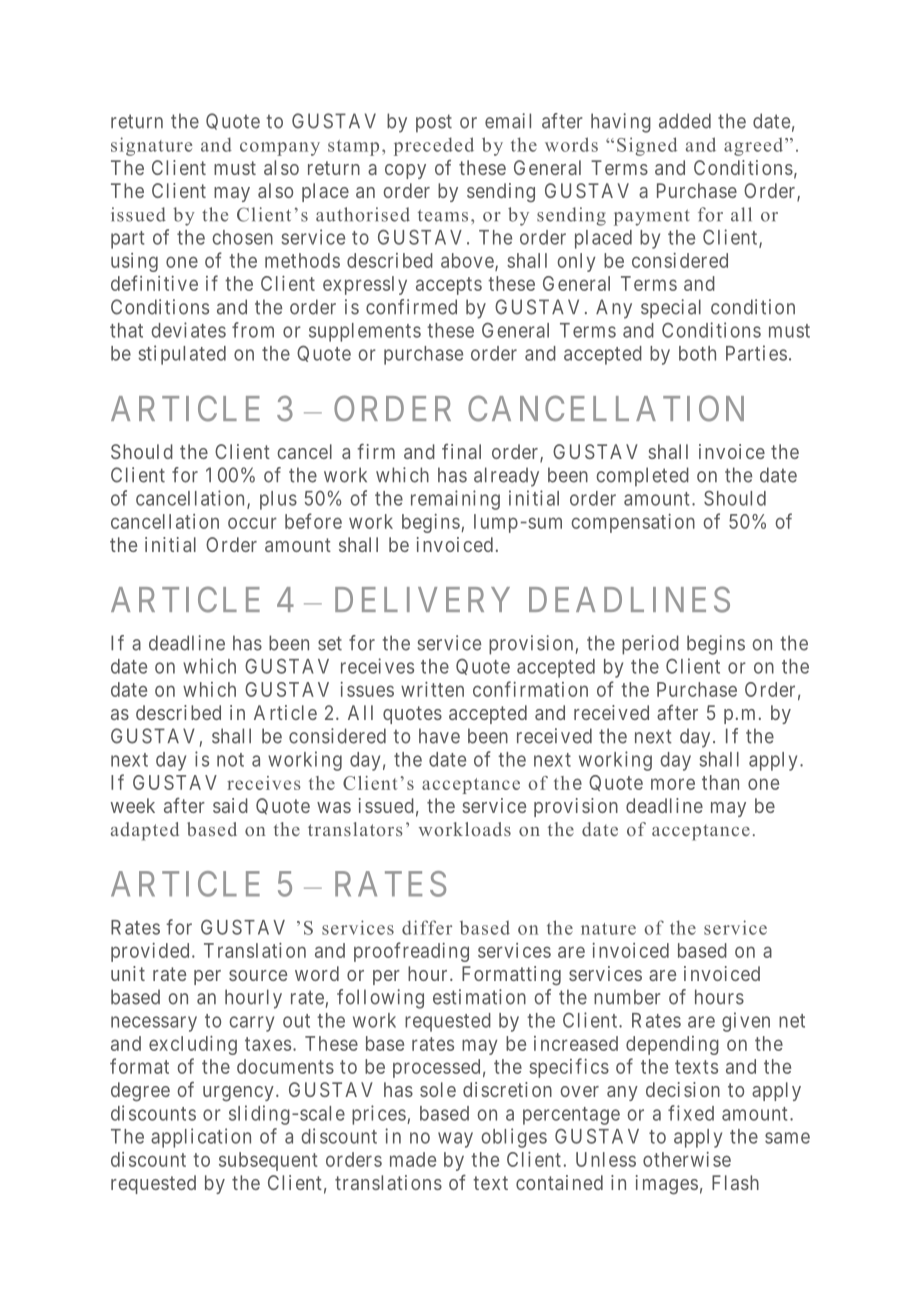 Image resolution: width=924 pixels, height=1308 pixels. What do you see at coordinates (201, 1138) in the image?
I see `application` at bounding box center [201, 1138].
